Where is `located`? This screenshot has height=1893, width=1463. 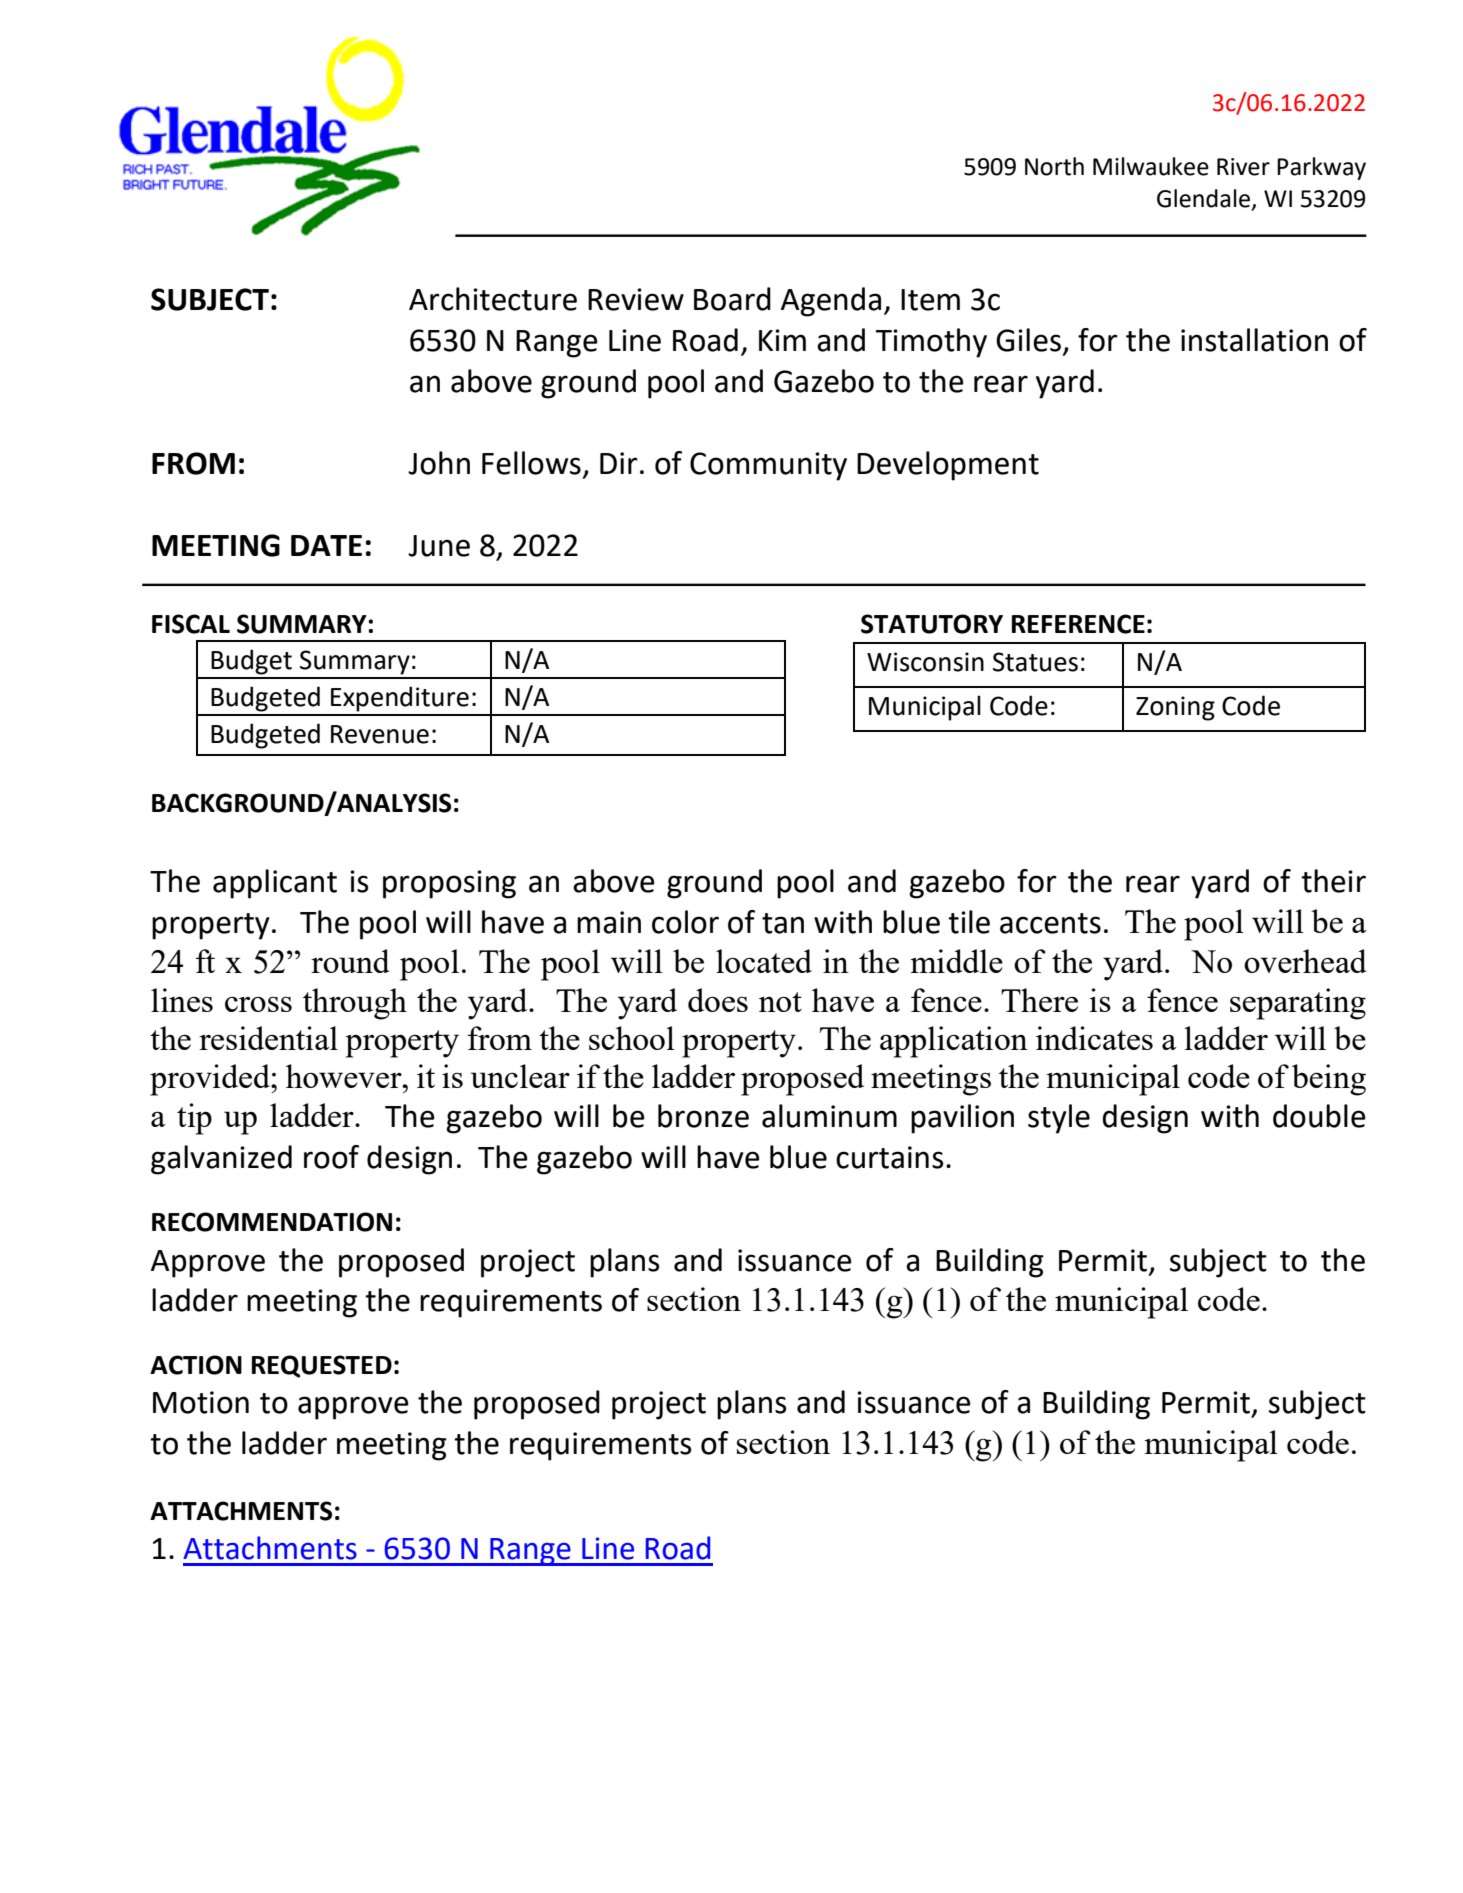 located is located at coordinates (764, 961).
